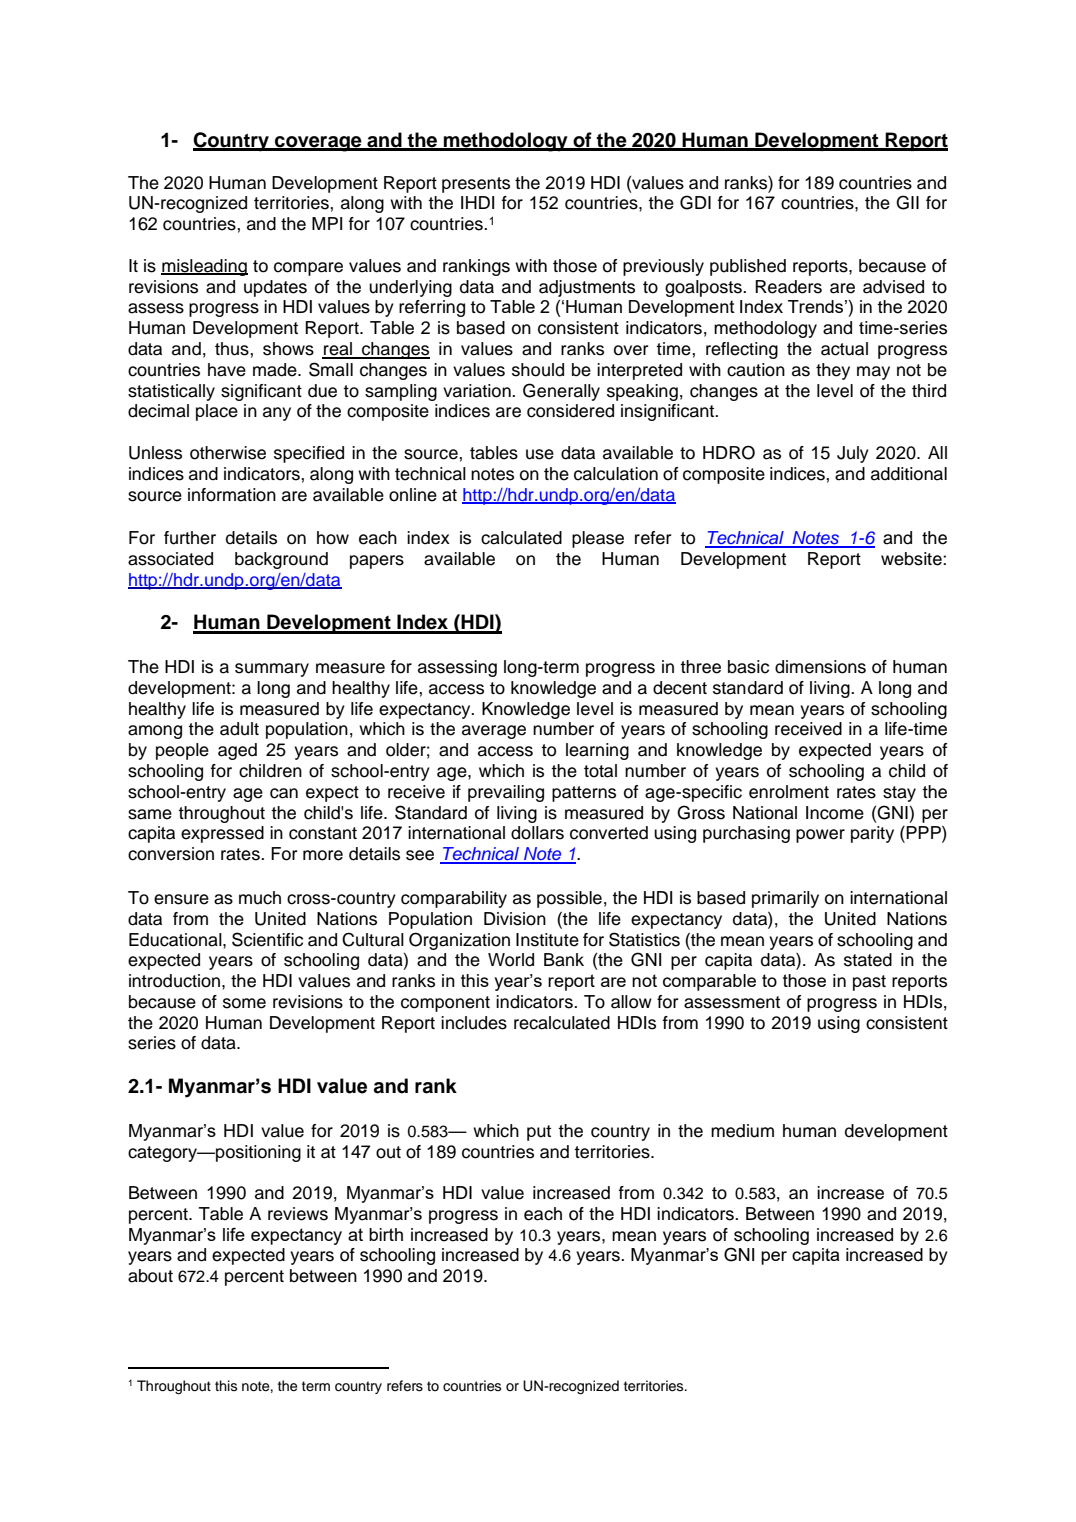 Image resolution: width=1076 pixels, height=1522 pixels. What do you see at coordinates (204, 267) in the page?
I see `misleading` at bounding box center [204, 267].
